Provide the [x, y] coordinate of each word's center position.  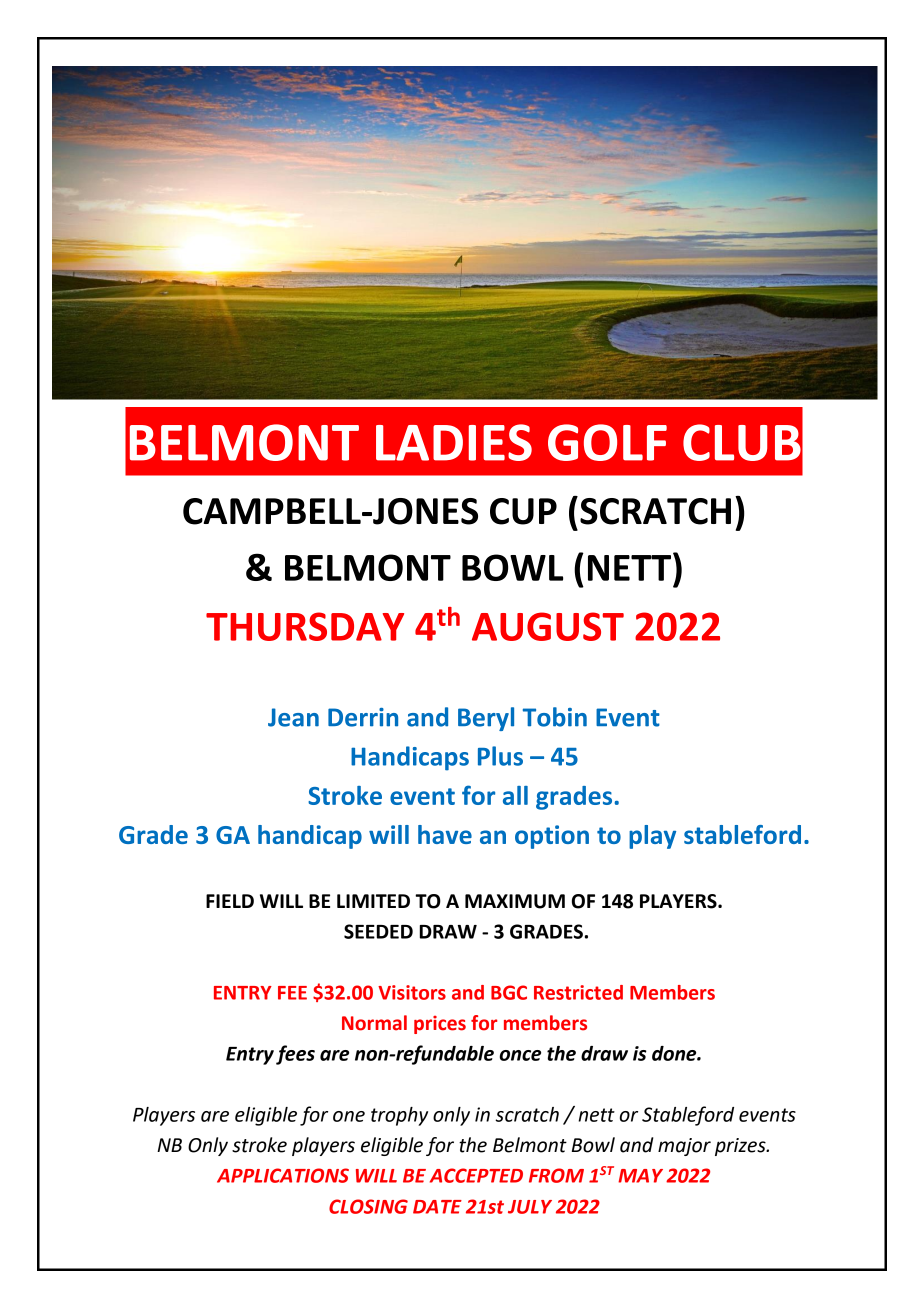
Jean [293, 717]
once [520, 1055]
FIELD [230, 901]
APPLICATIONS [283, 1175]
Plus [500, 756]
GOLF [607, 442]
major [684, 1147]
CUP [523, 511]
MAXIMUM [515, 901]
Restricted [578, 992]
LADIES [454, 442]
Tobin [555, 717]
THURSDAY [305, 626]
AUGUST [548, 626]
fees [295, 1055]
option [552, 837]
